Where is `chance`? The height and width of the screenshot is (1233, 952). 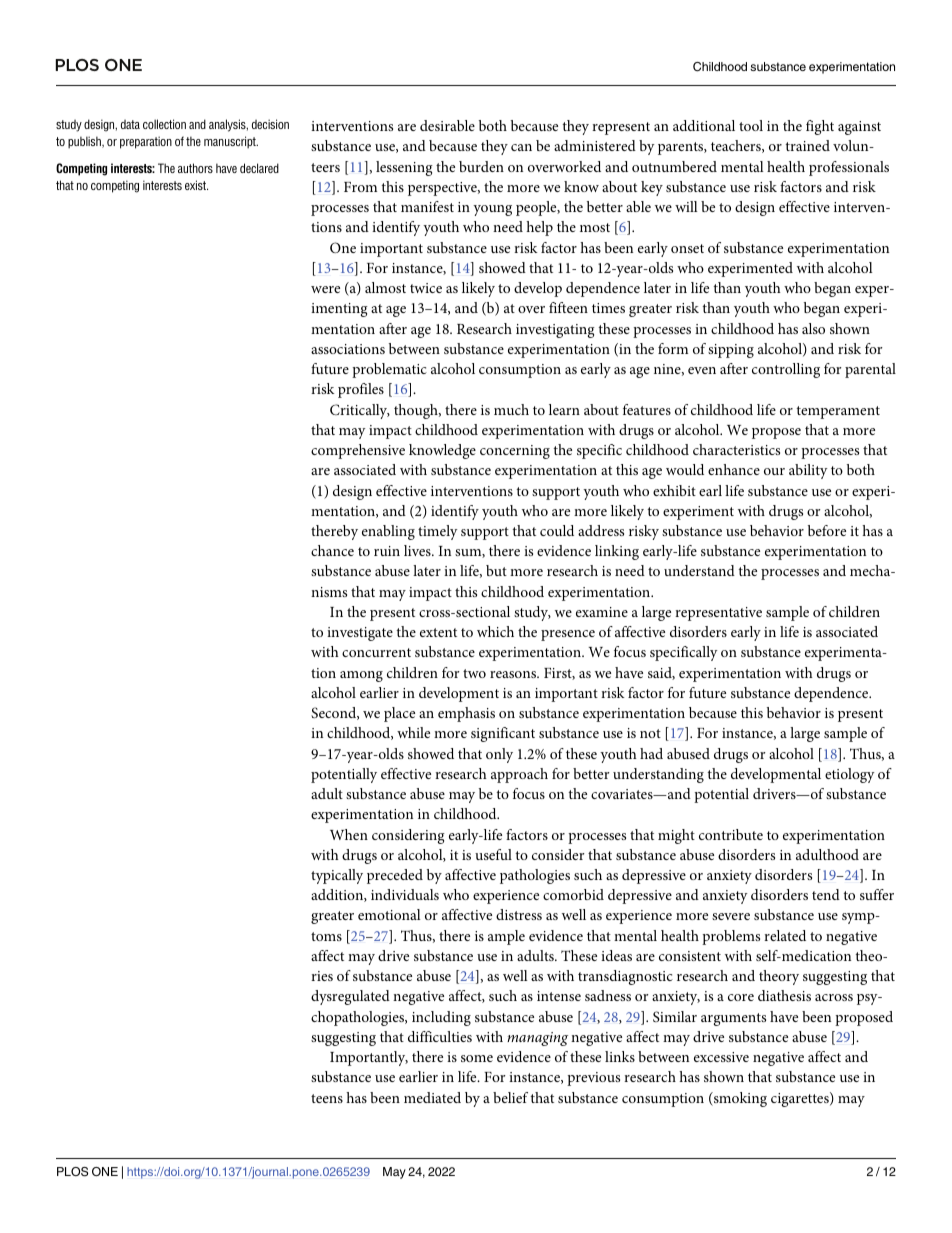
chance is located at coordinates (332, 550).
